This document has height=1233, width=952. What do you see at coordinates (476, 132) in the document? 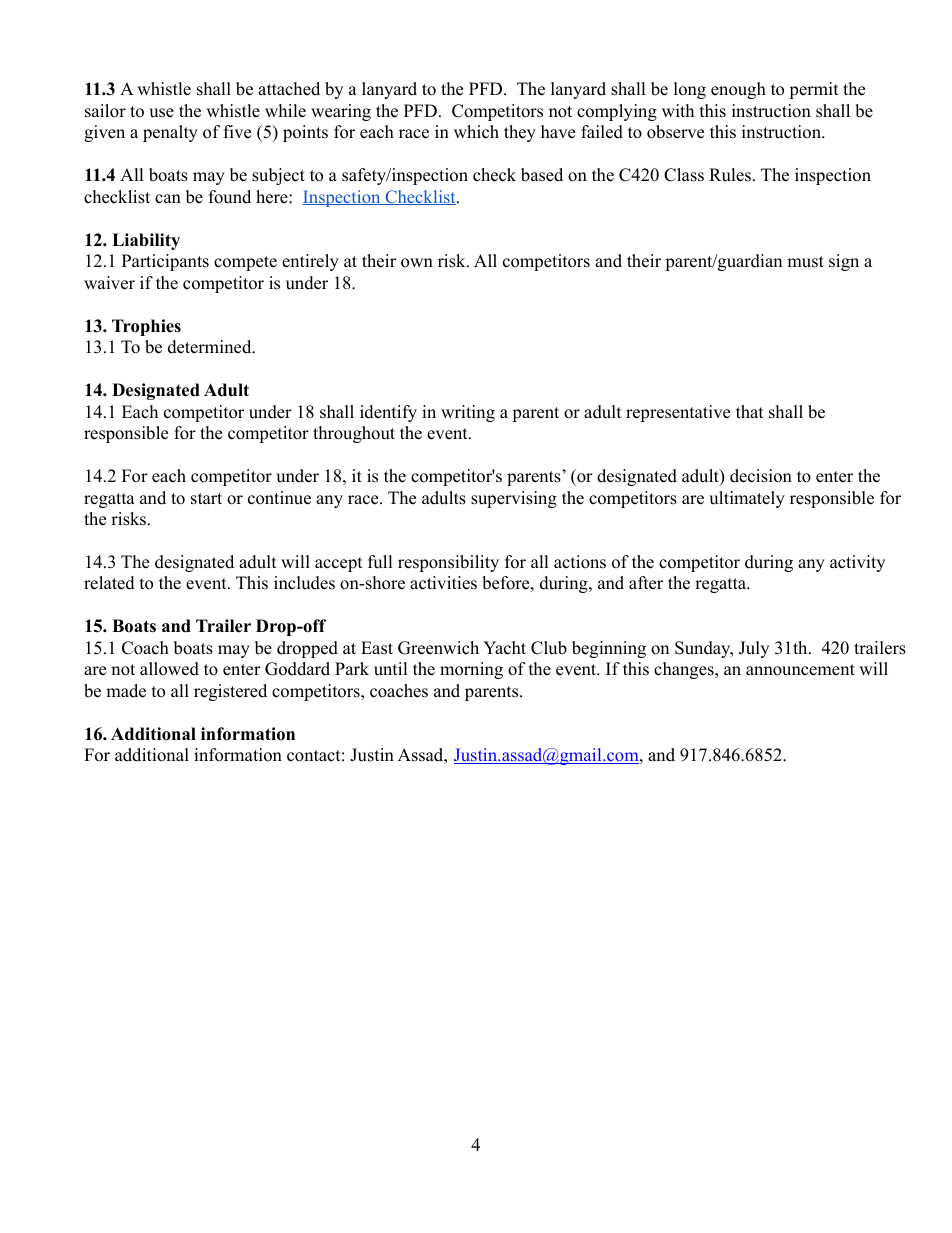
I see `which` at bounding box center [476, 132].
